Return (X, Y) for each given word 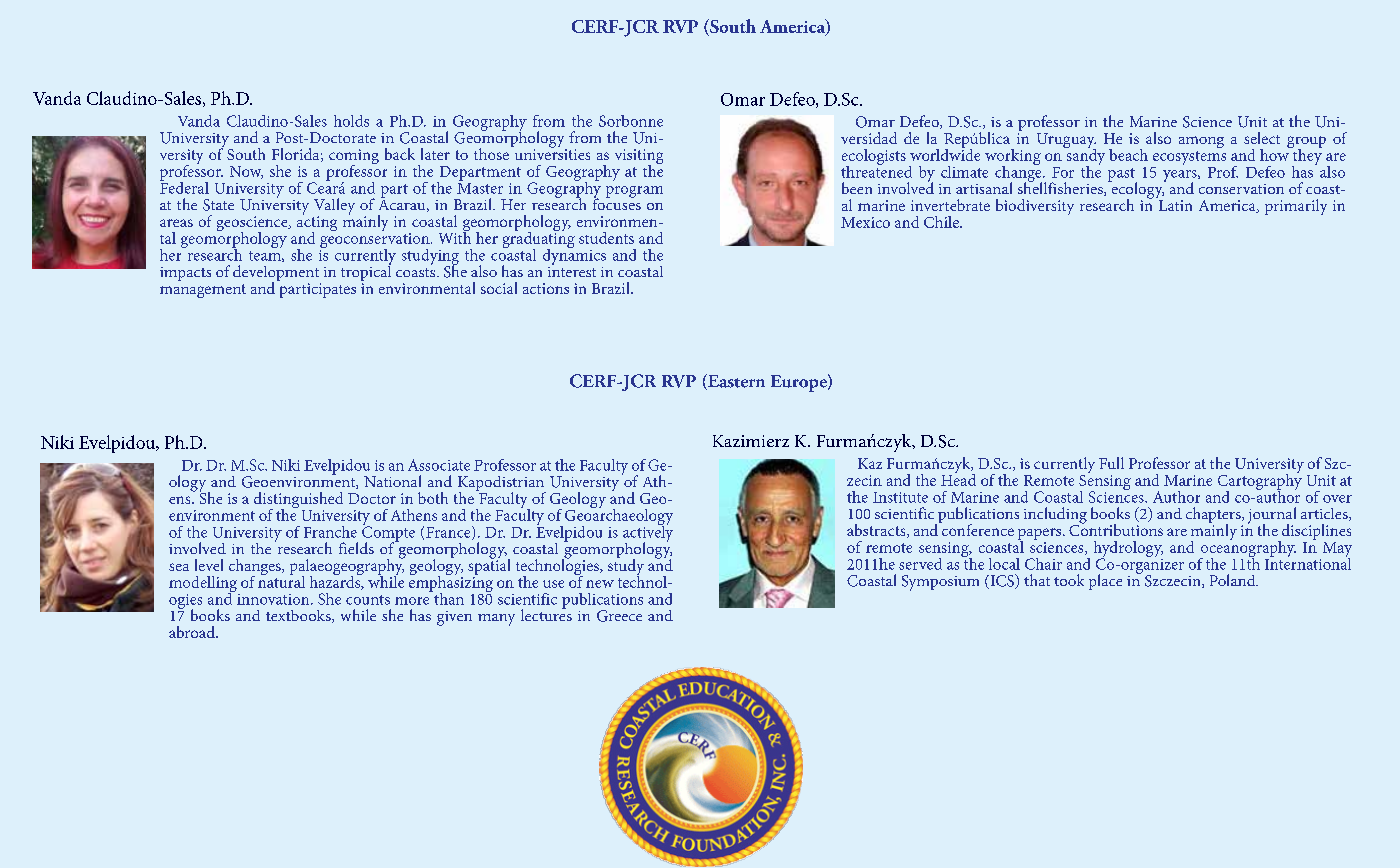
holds (351, 121)
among (1201, 142)
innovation (274, 599)
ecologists (874, 158)
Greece (619, 616)
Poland (1234, 580)
